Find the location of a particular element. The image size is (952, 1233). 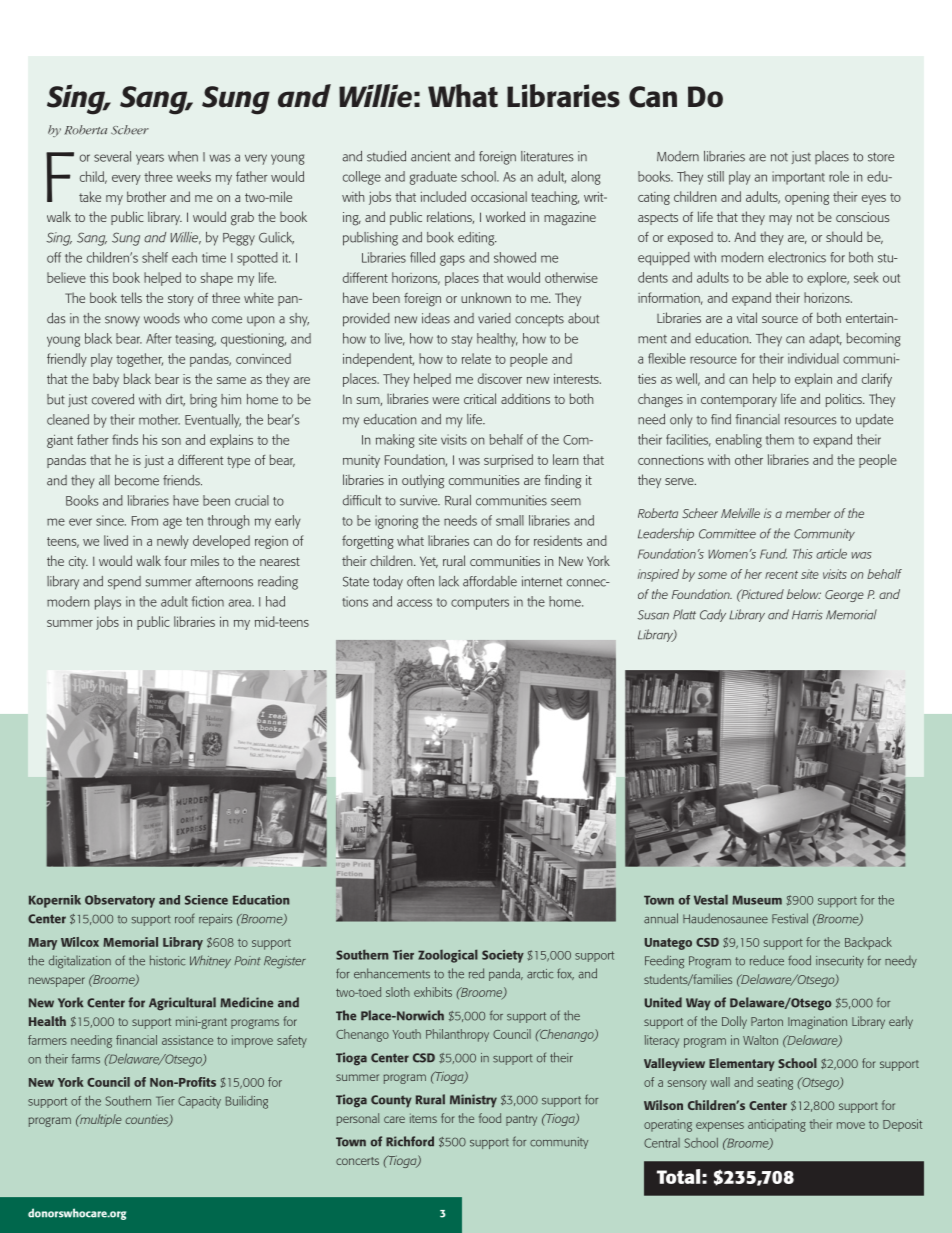

pantry is located at coordinates (521, 1120).
